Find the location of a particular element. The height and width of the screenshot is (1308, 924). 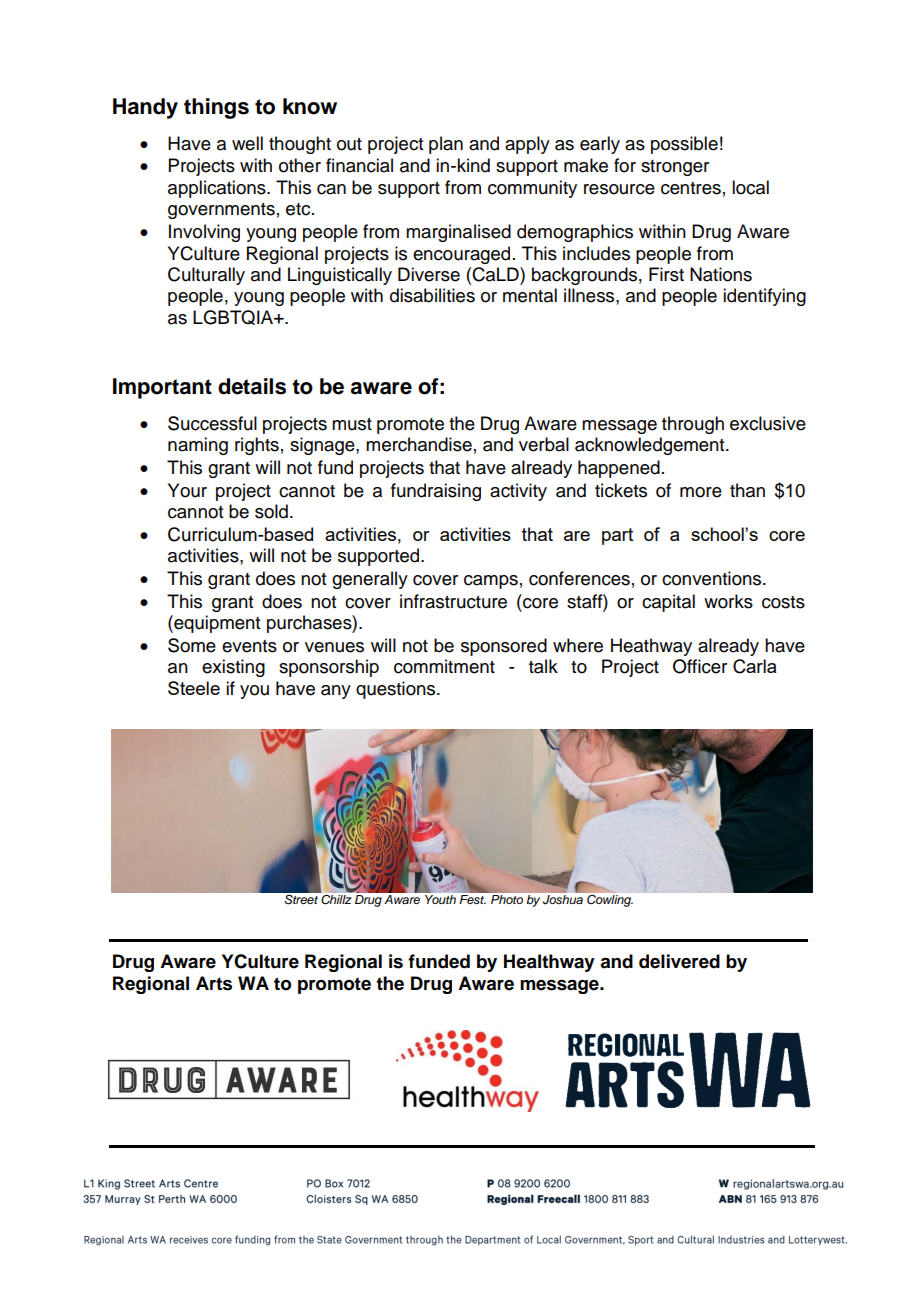

possible is located at coordinates (684, 145).
